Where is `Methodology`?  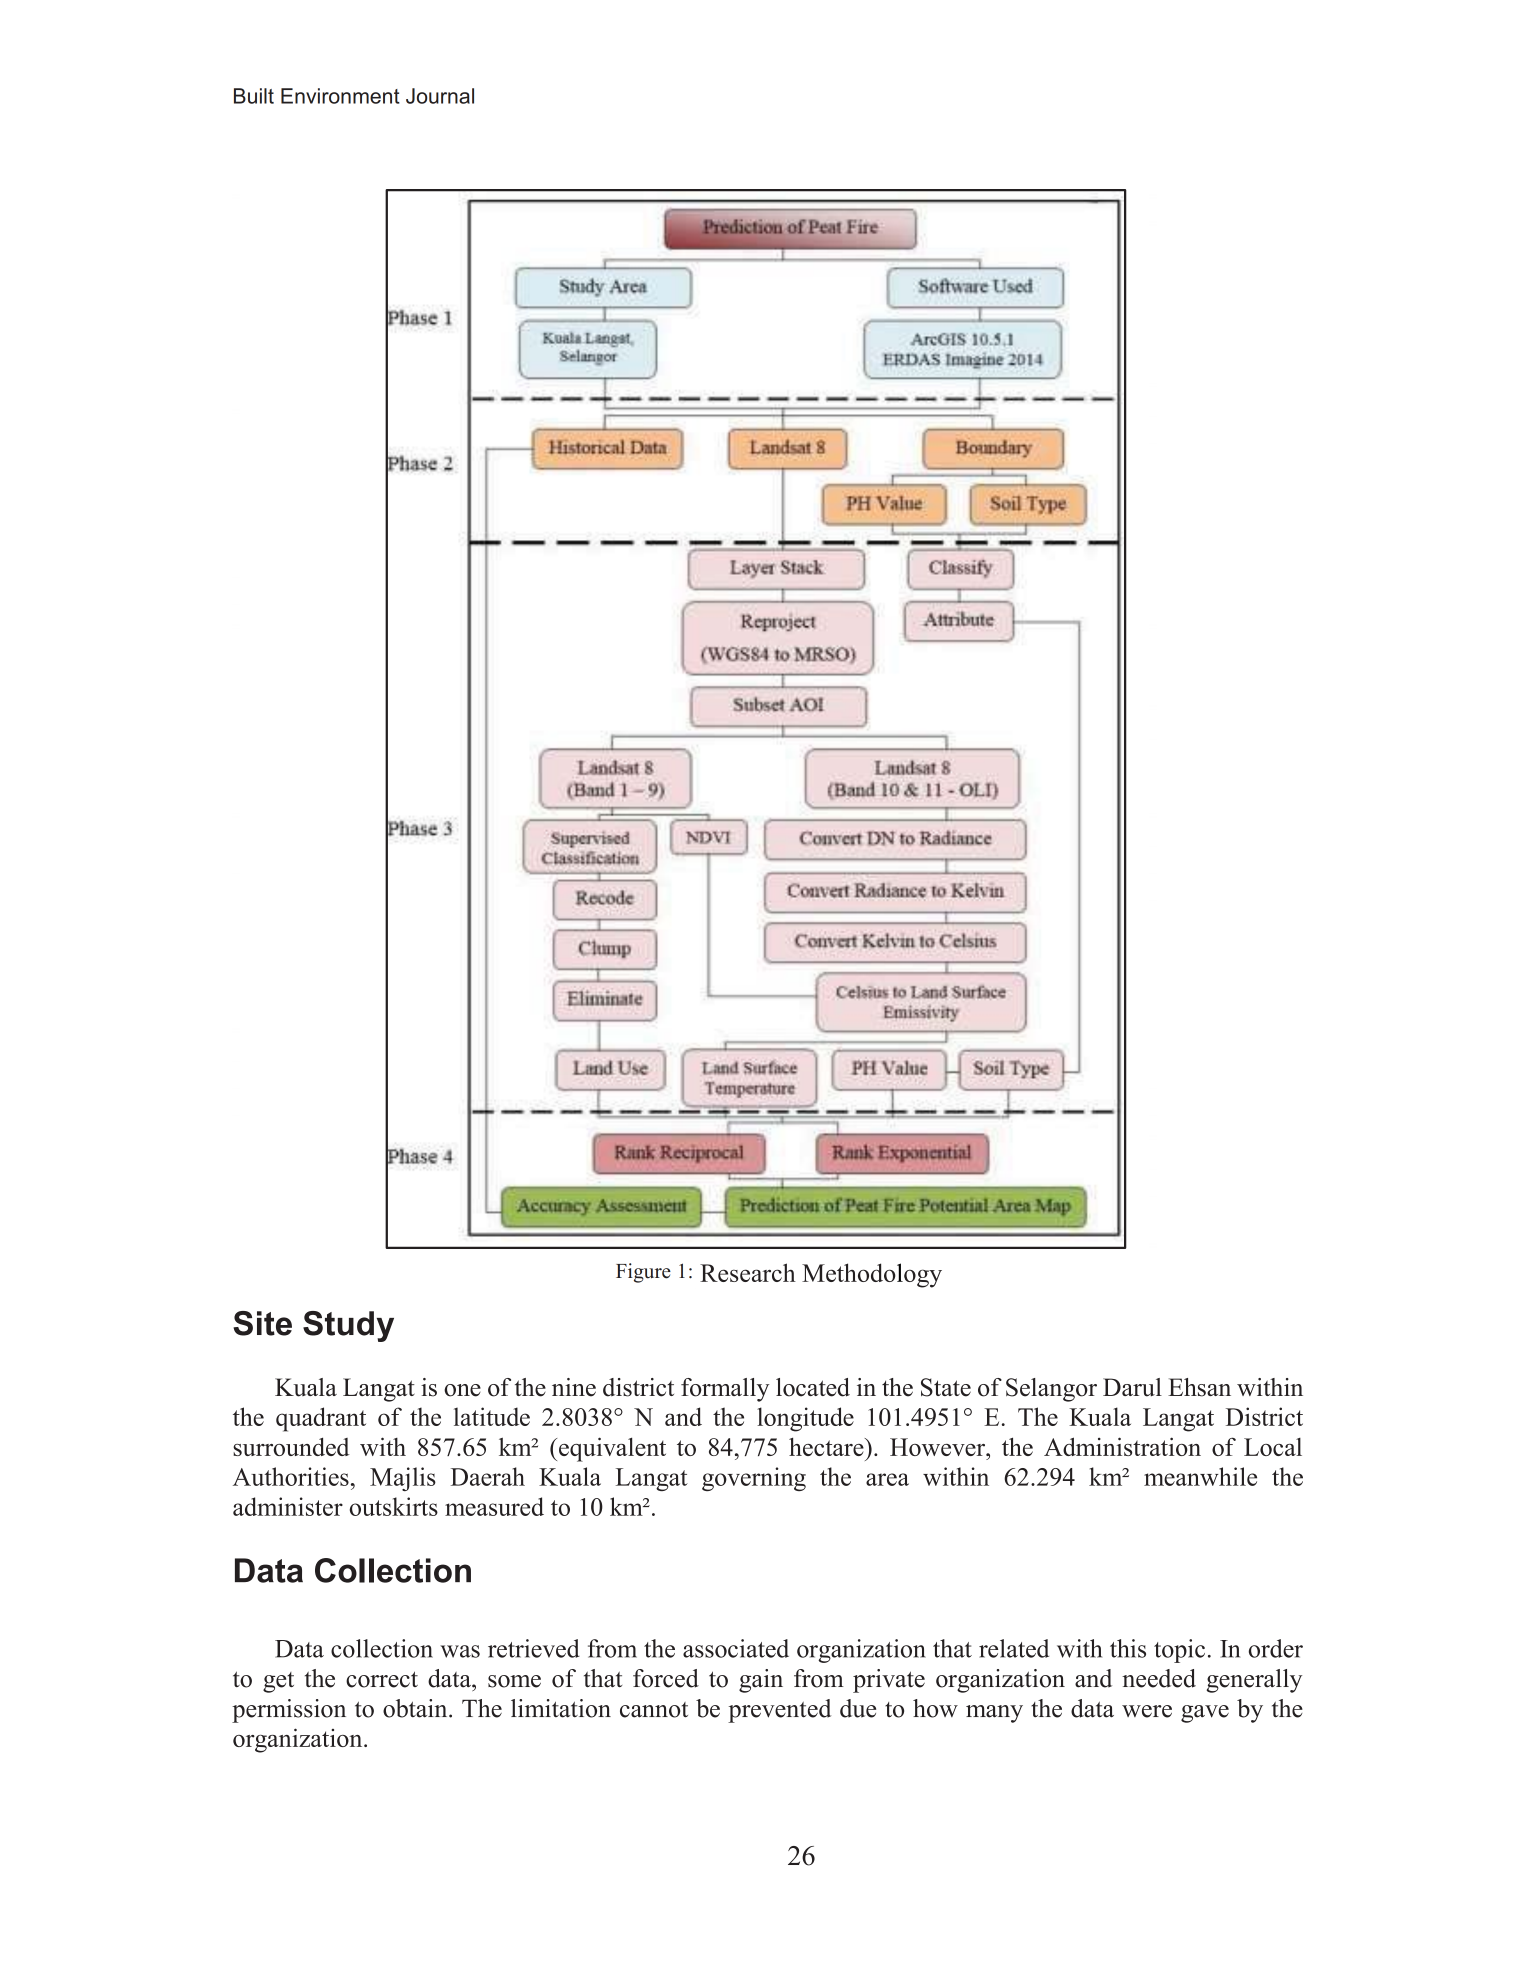 Methodology is located at coordinates (872, 1275).
